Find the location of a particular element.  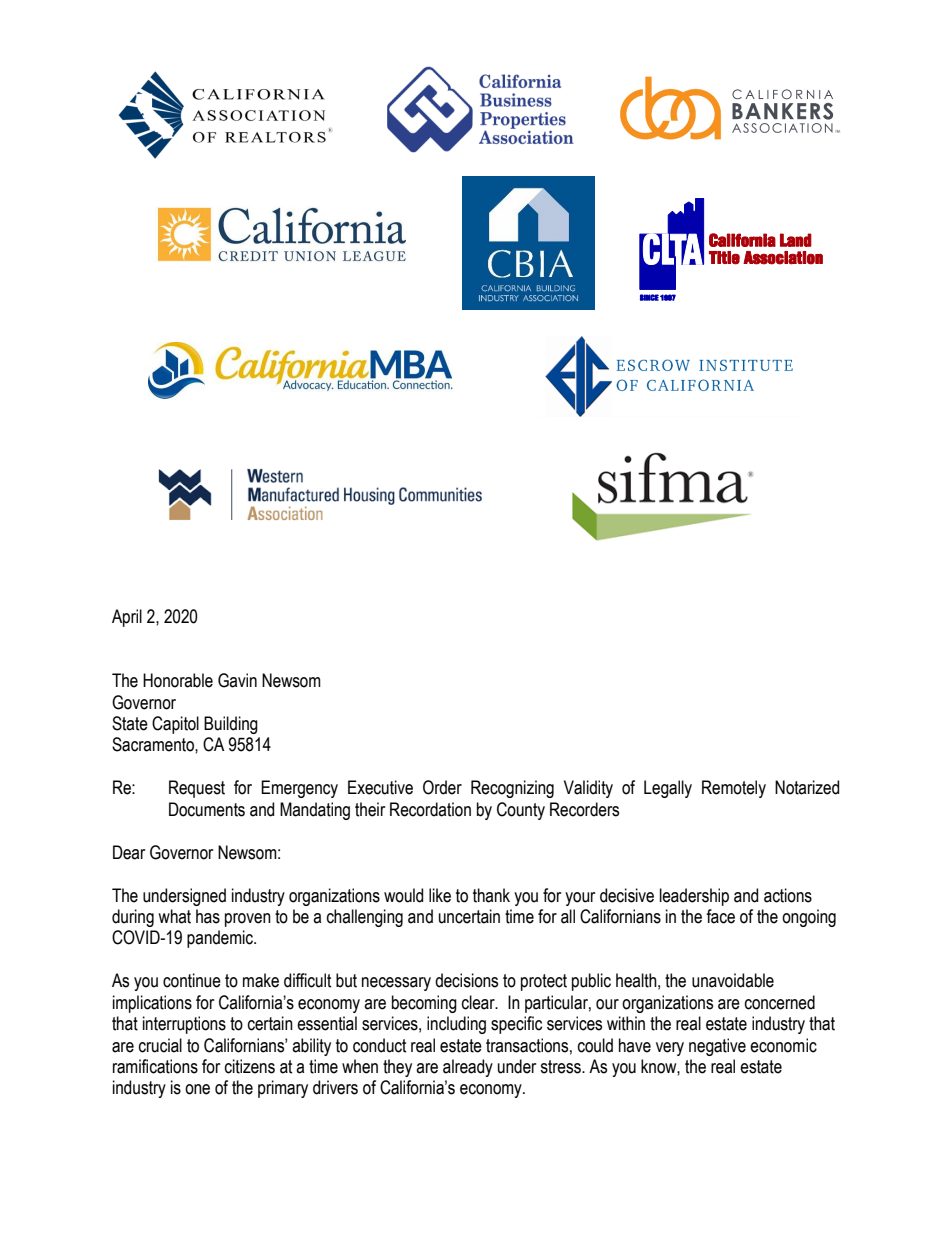

Recognizing is located at coordinates (512, 789).
